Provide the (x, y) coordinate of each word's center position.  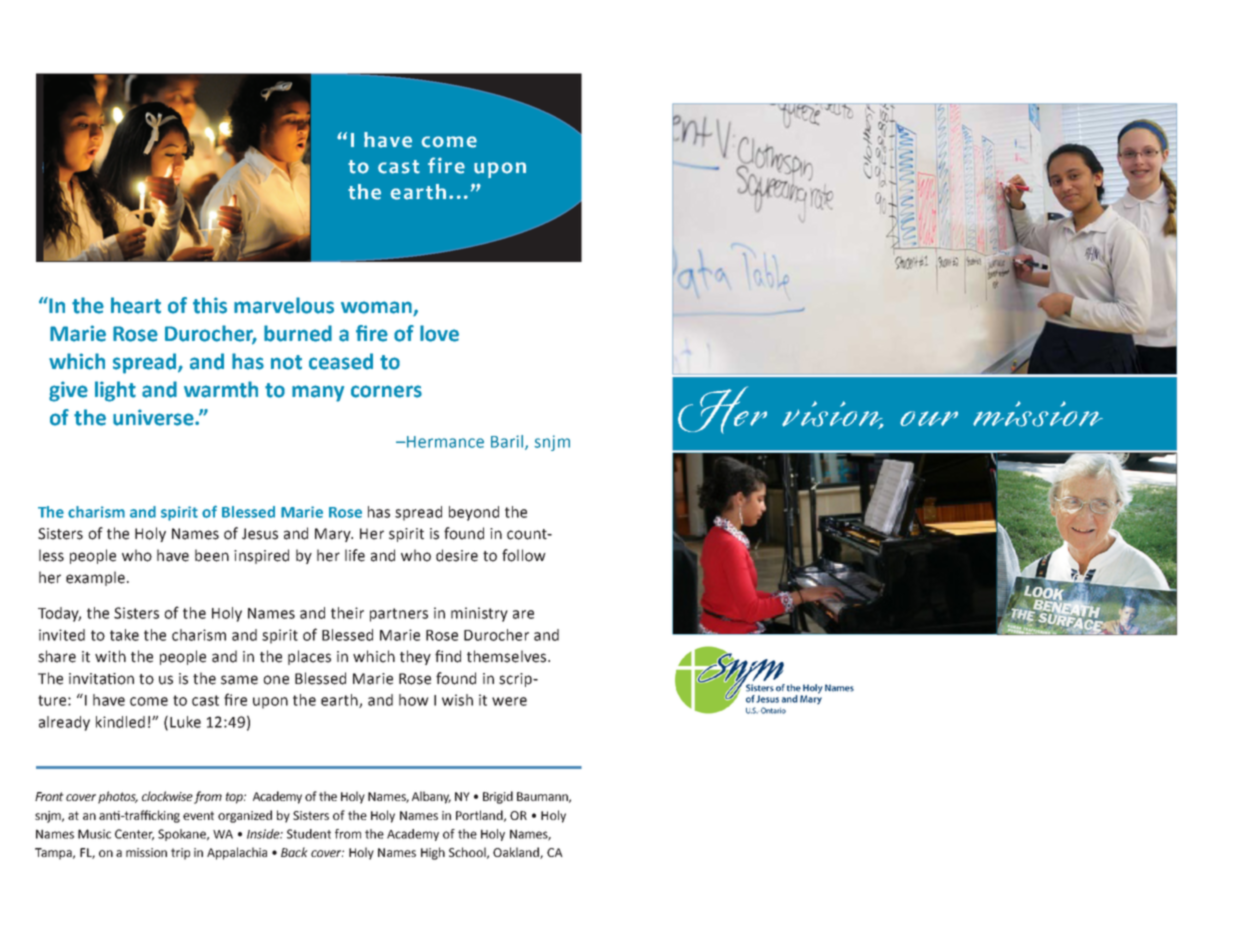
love (439, 333)
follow (524, 555)
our (929, 418)
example (95, 578)
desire (457, 555)
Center (134, 835)
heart (136, 305)
